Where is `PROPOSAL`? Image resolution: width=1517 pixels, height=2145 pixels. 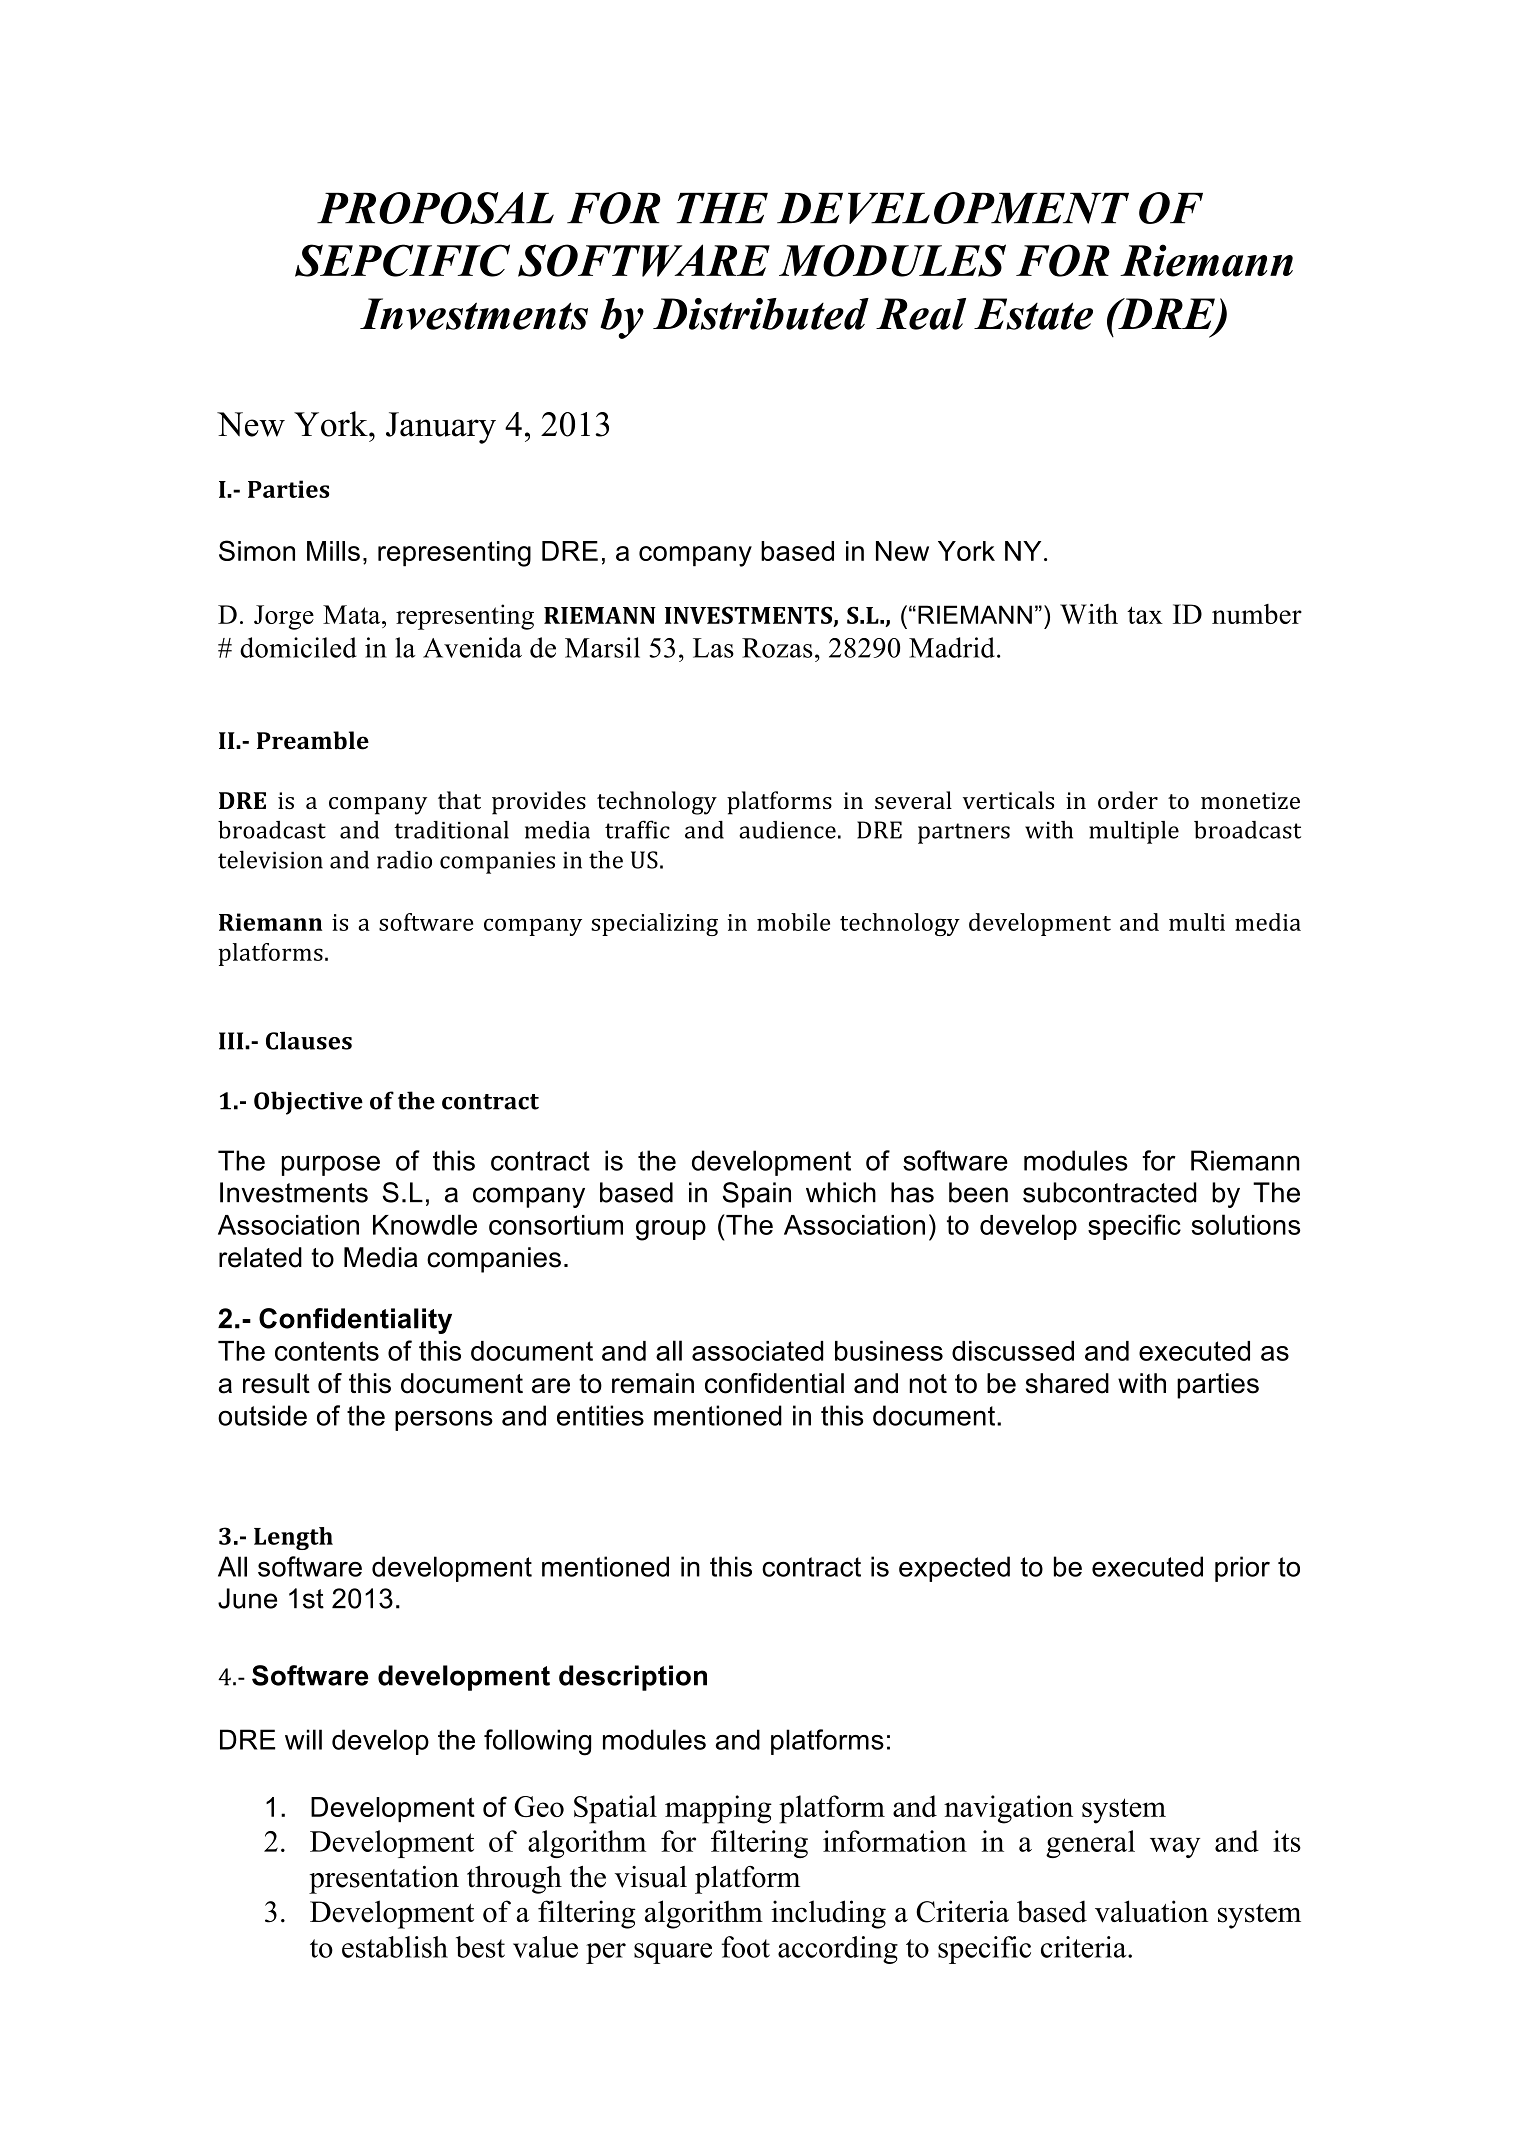
PROPOSAL is located at coordinates (435, 208).
